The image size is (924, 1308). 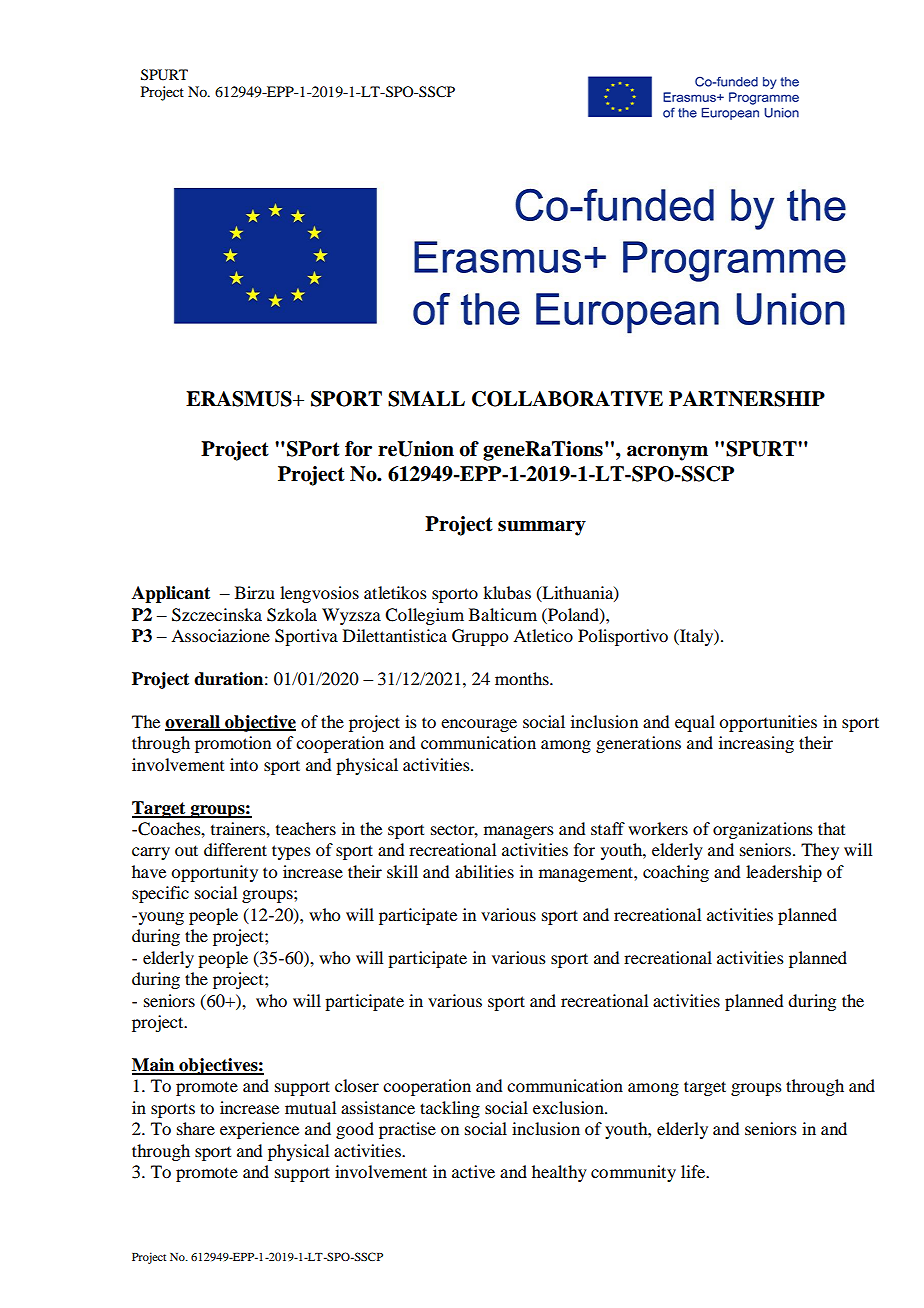 I want to click on life, so click(x=694, y=1171).
